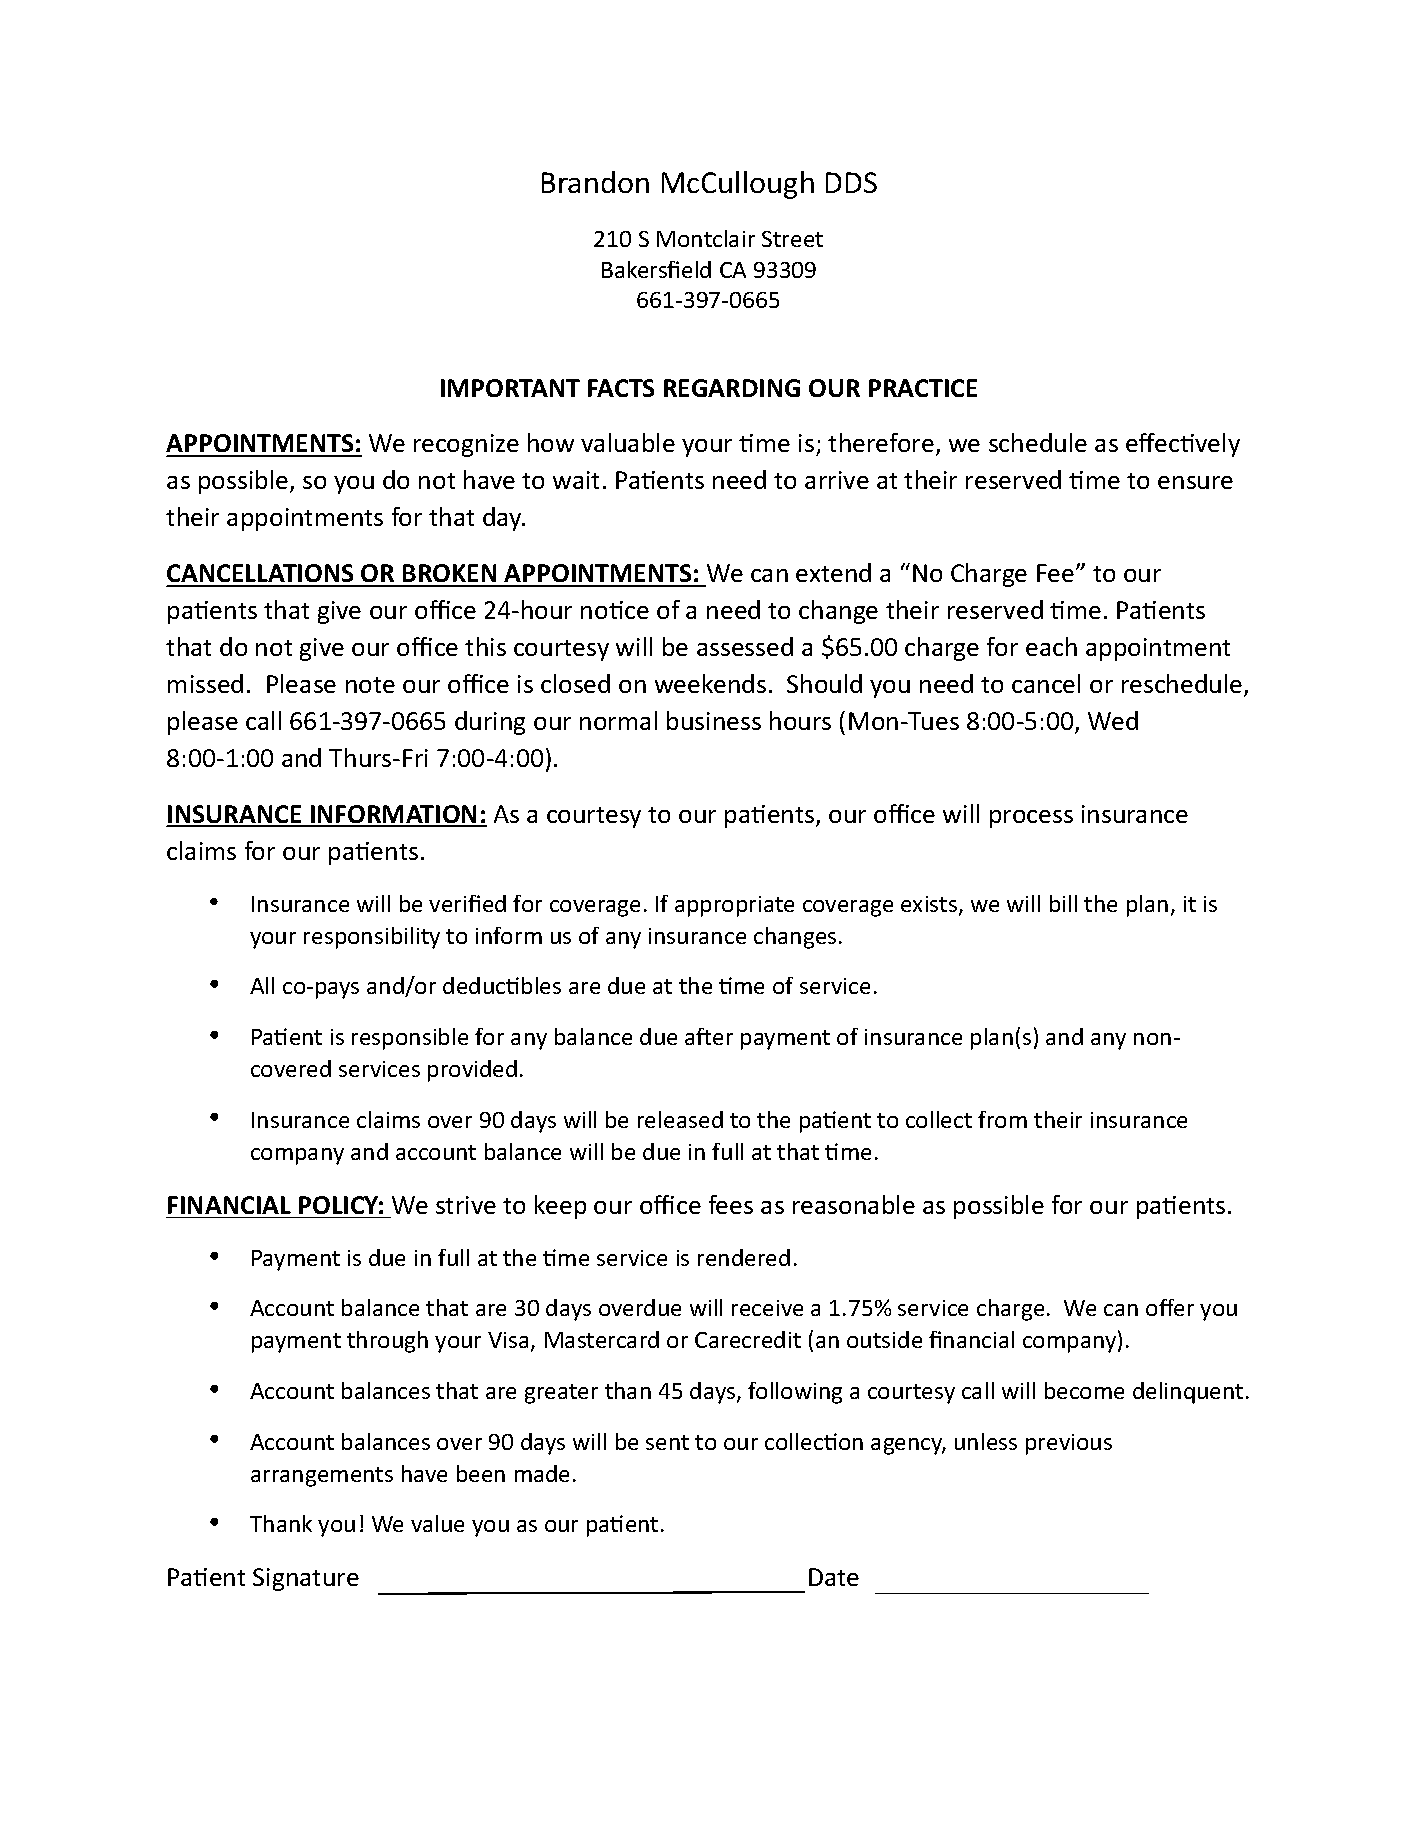  Describe the element at coordinates (710, 683) in the document. I see `weekends` at that location.
